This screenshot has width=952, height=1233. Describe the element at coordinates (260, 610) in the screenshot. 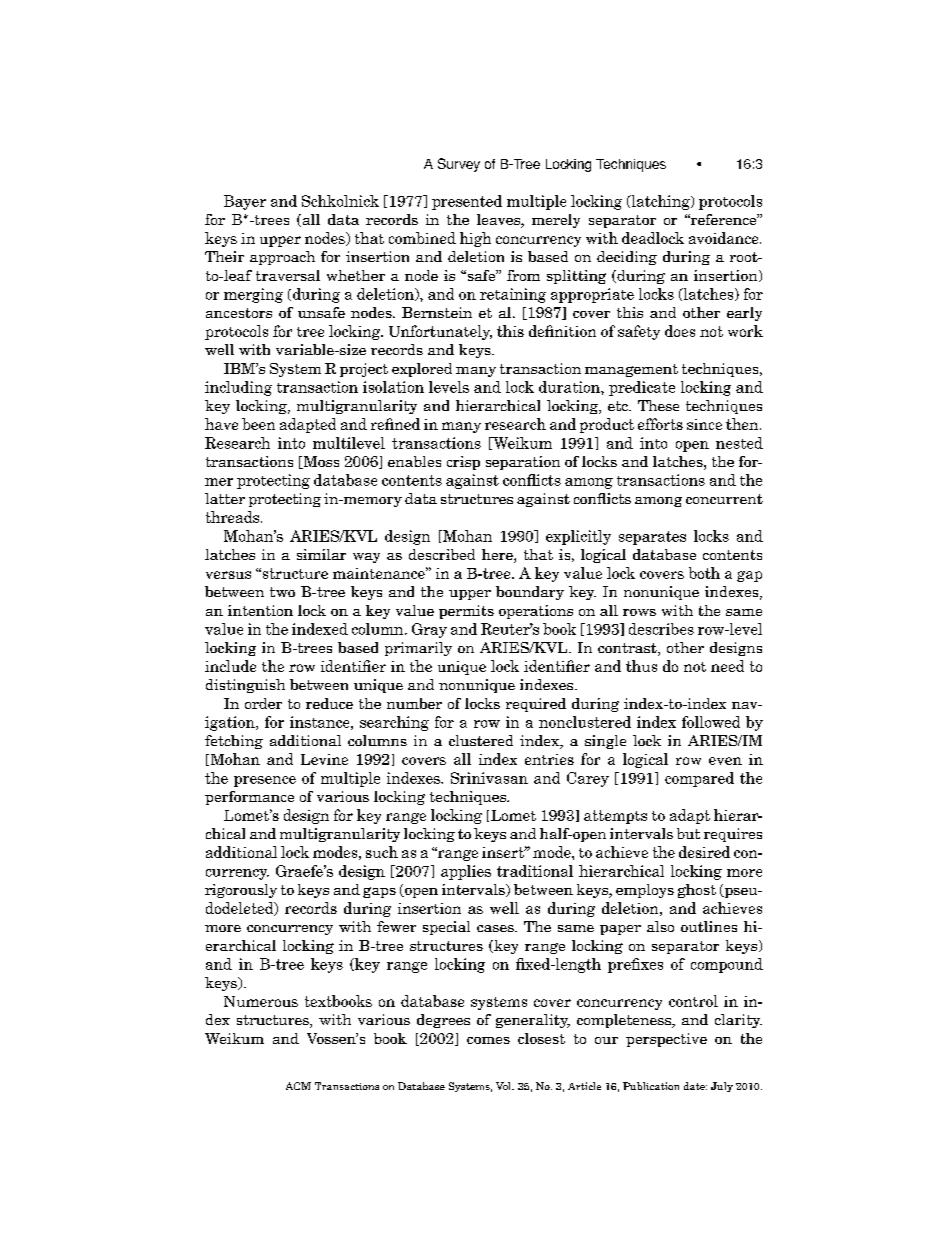

I see `intention` at that location.
